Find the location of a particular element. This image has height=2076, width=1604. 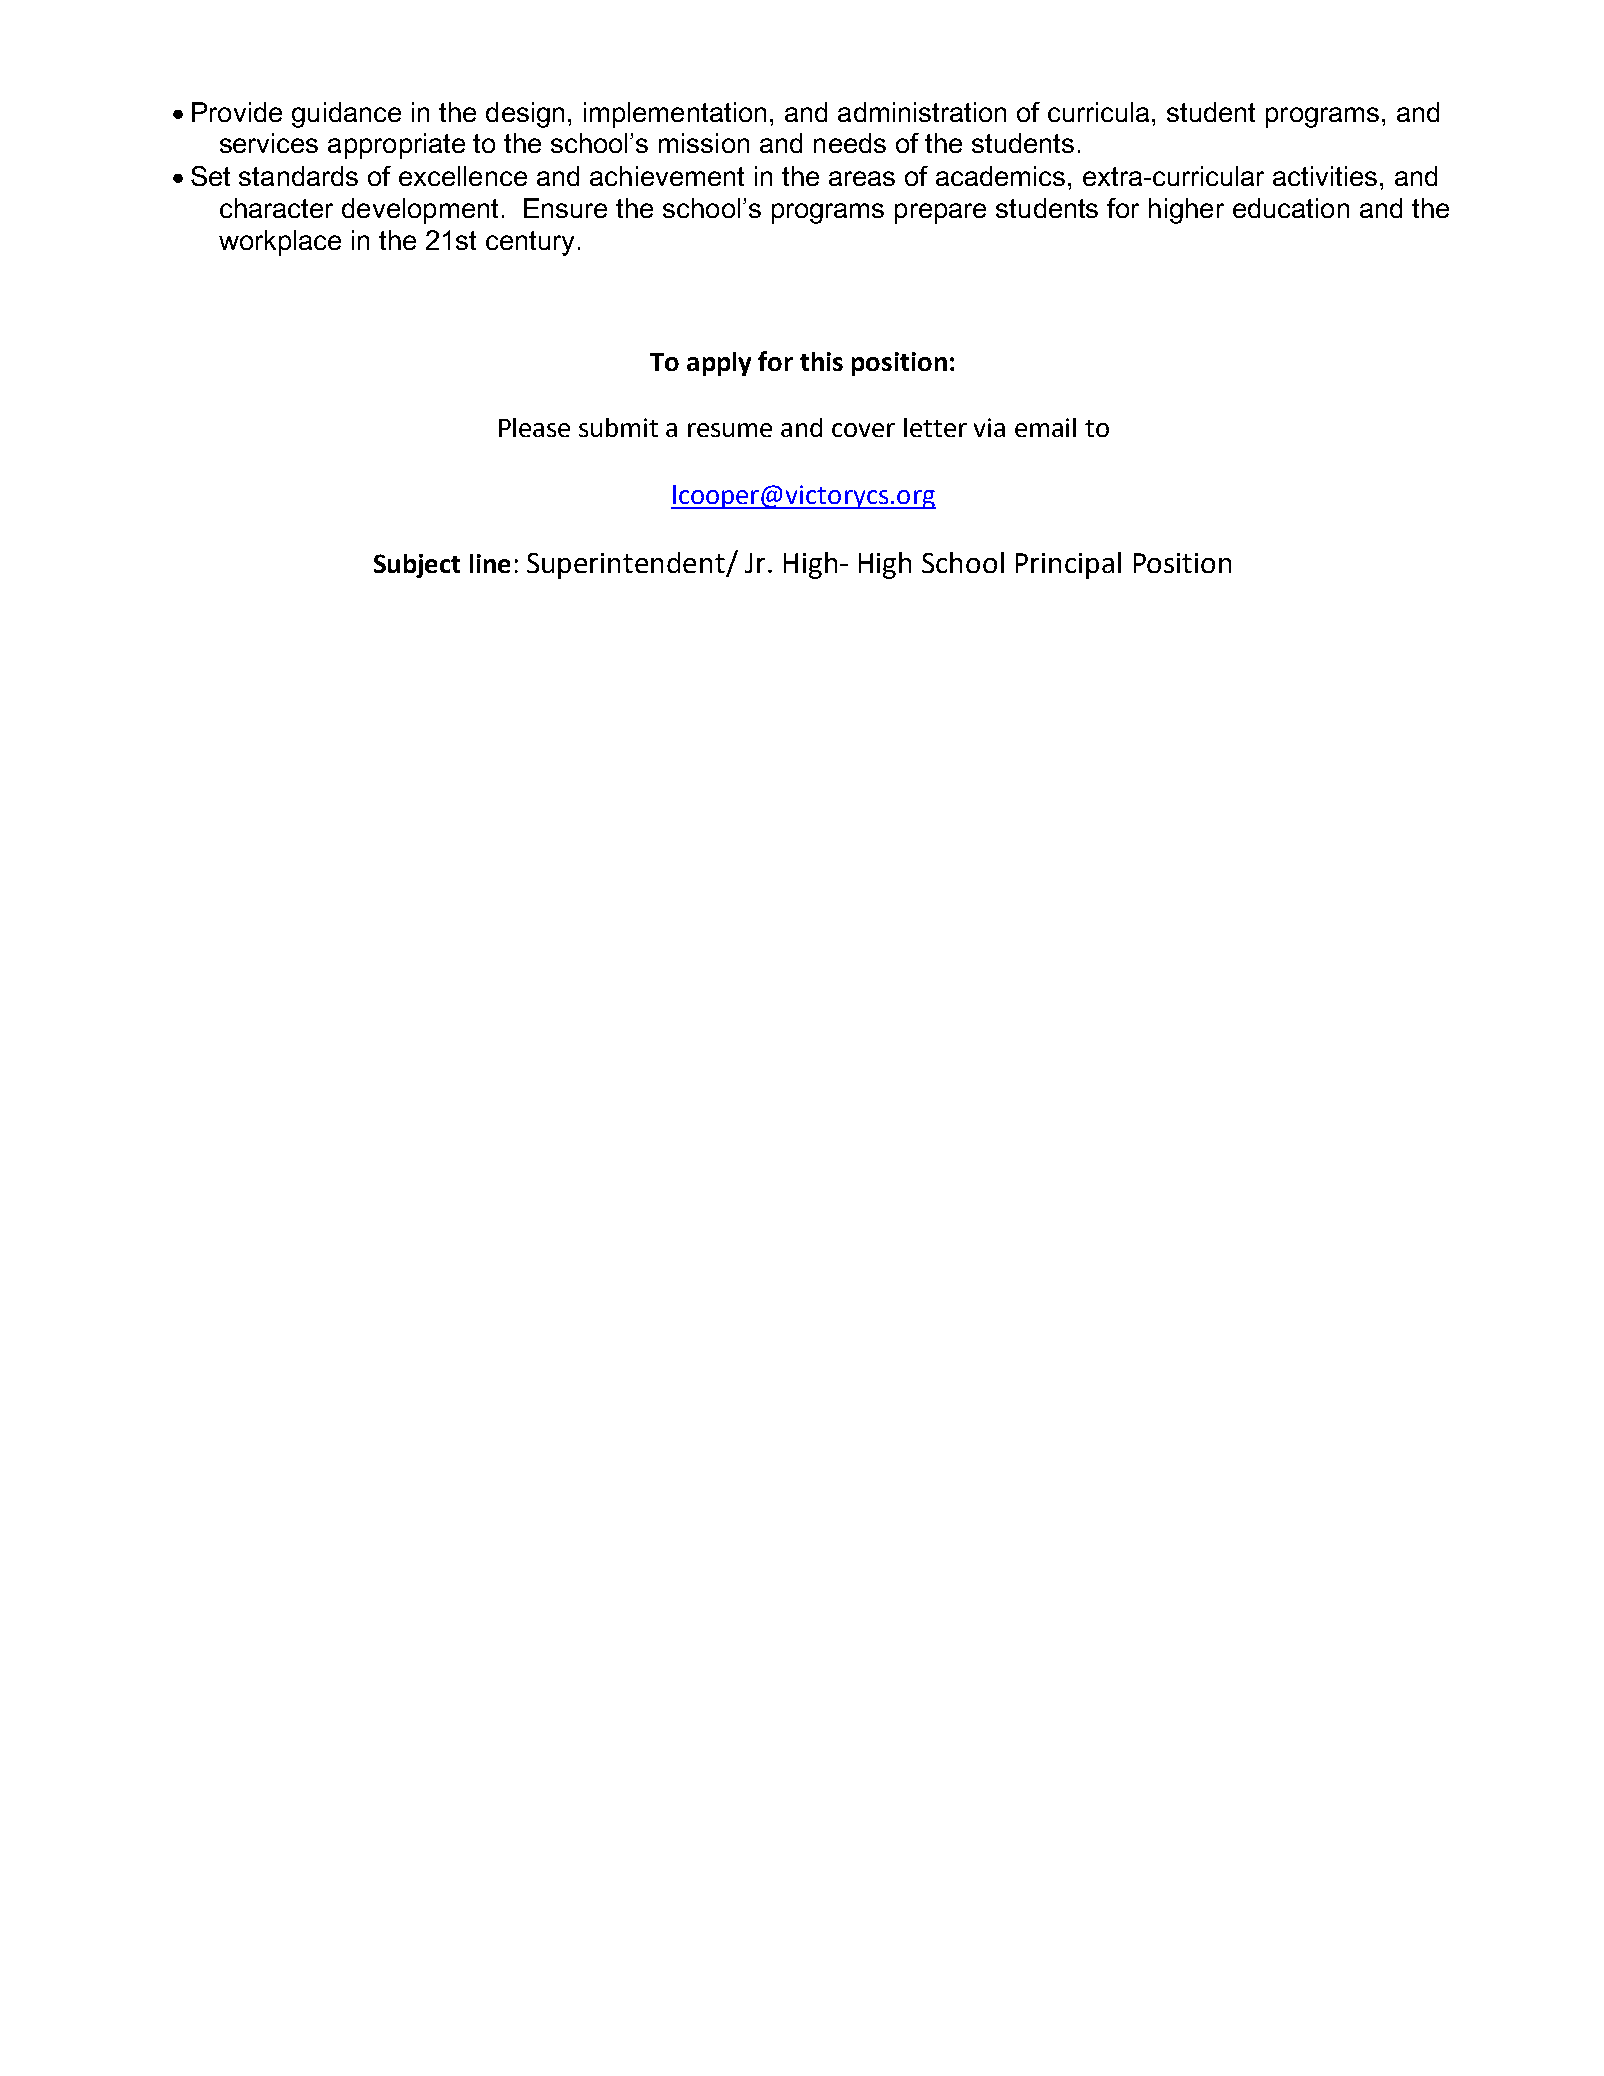

Subject is located at coordinates (417, 566).
